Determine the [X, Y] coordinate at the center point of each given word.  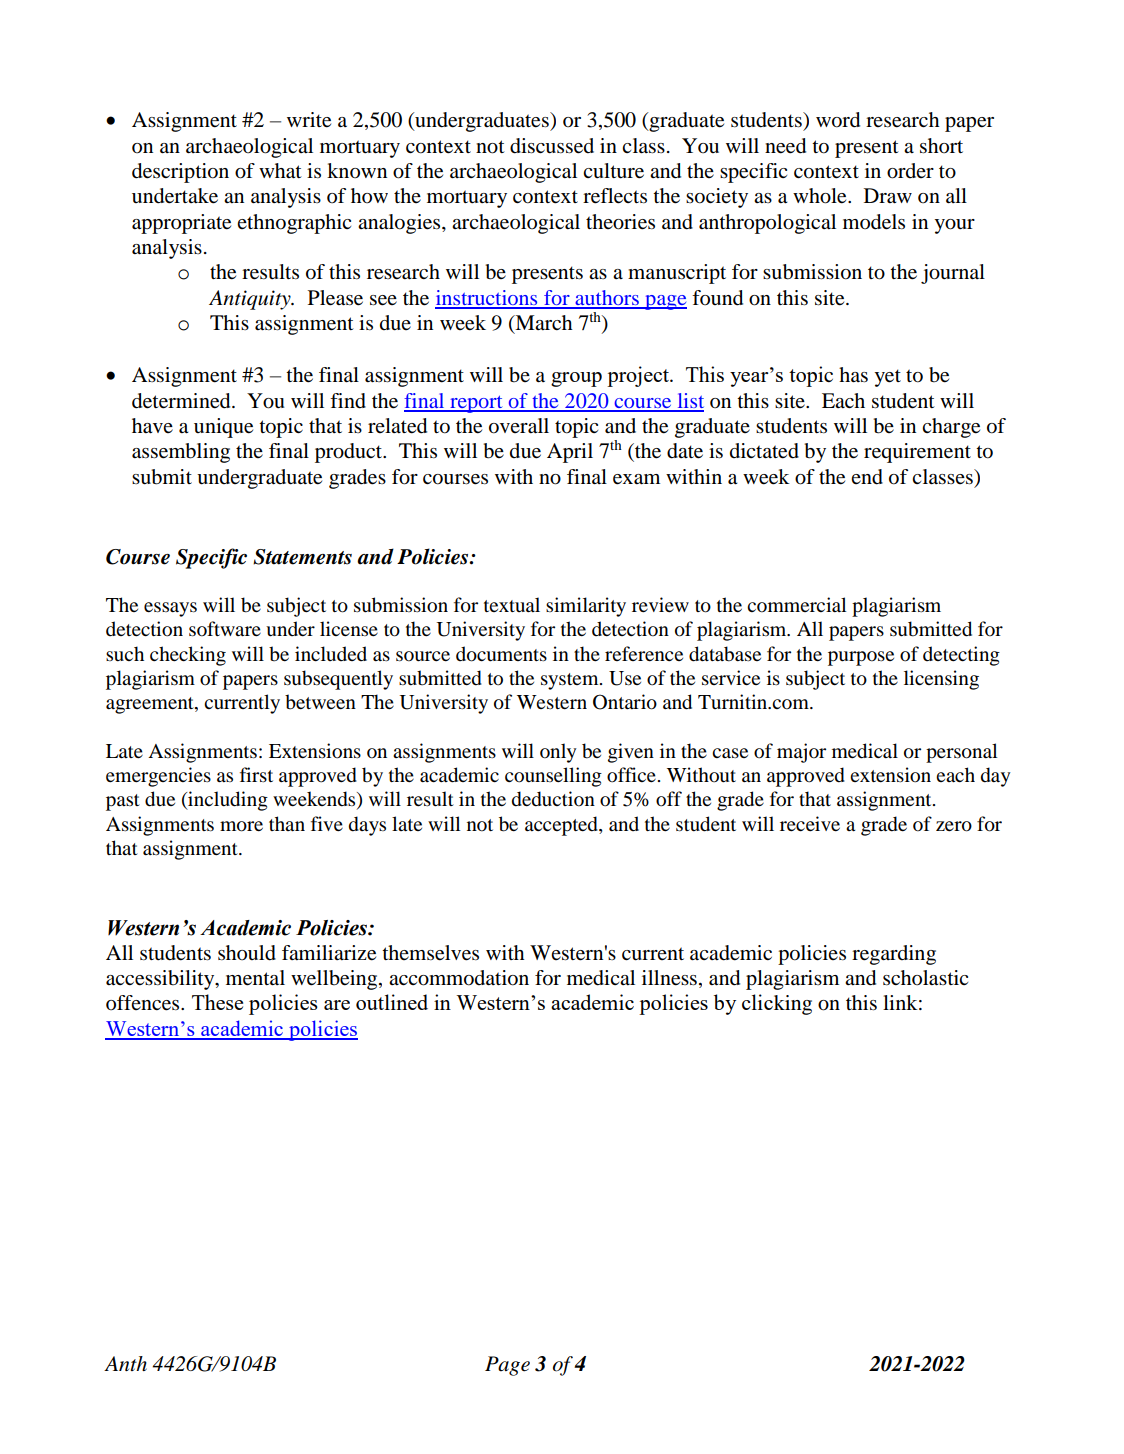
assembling [181, 453]
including [227, 801]
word [838, 120]
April [570, 453]
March [543, 324]
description [180, 173]
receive [810, 824]
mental [255, 978]
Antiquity [251, 300]
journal [953, 274]
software [225, 629]
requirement [917, 453]
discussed [552, 146]
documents [501, 654]
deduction [553, 799]
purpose [861, 658]
